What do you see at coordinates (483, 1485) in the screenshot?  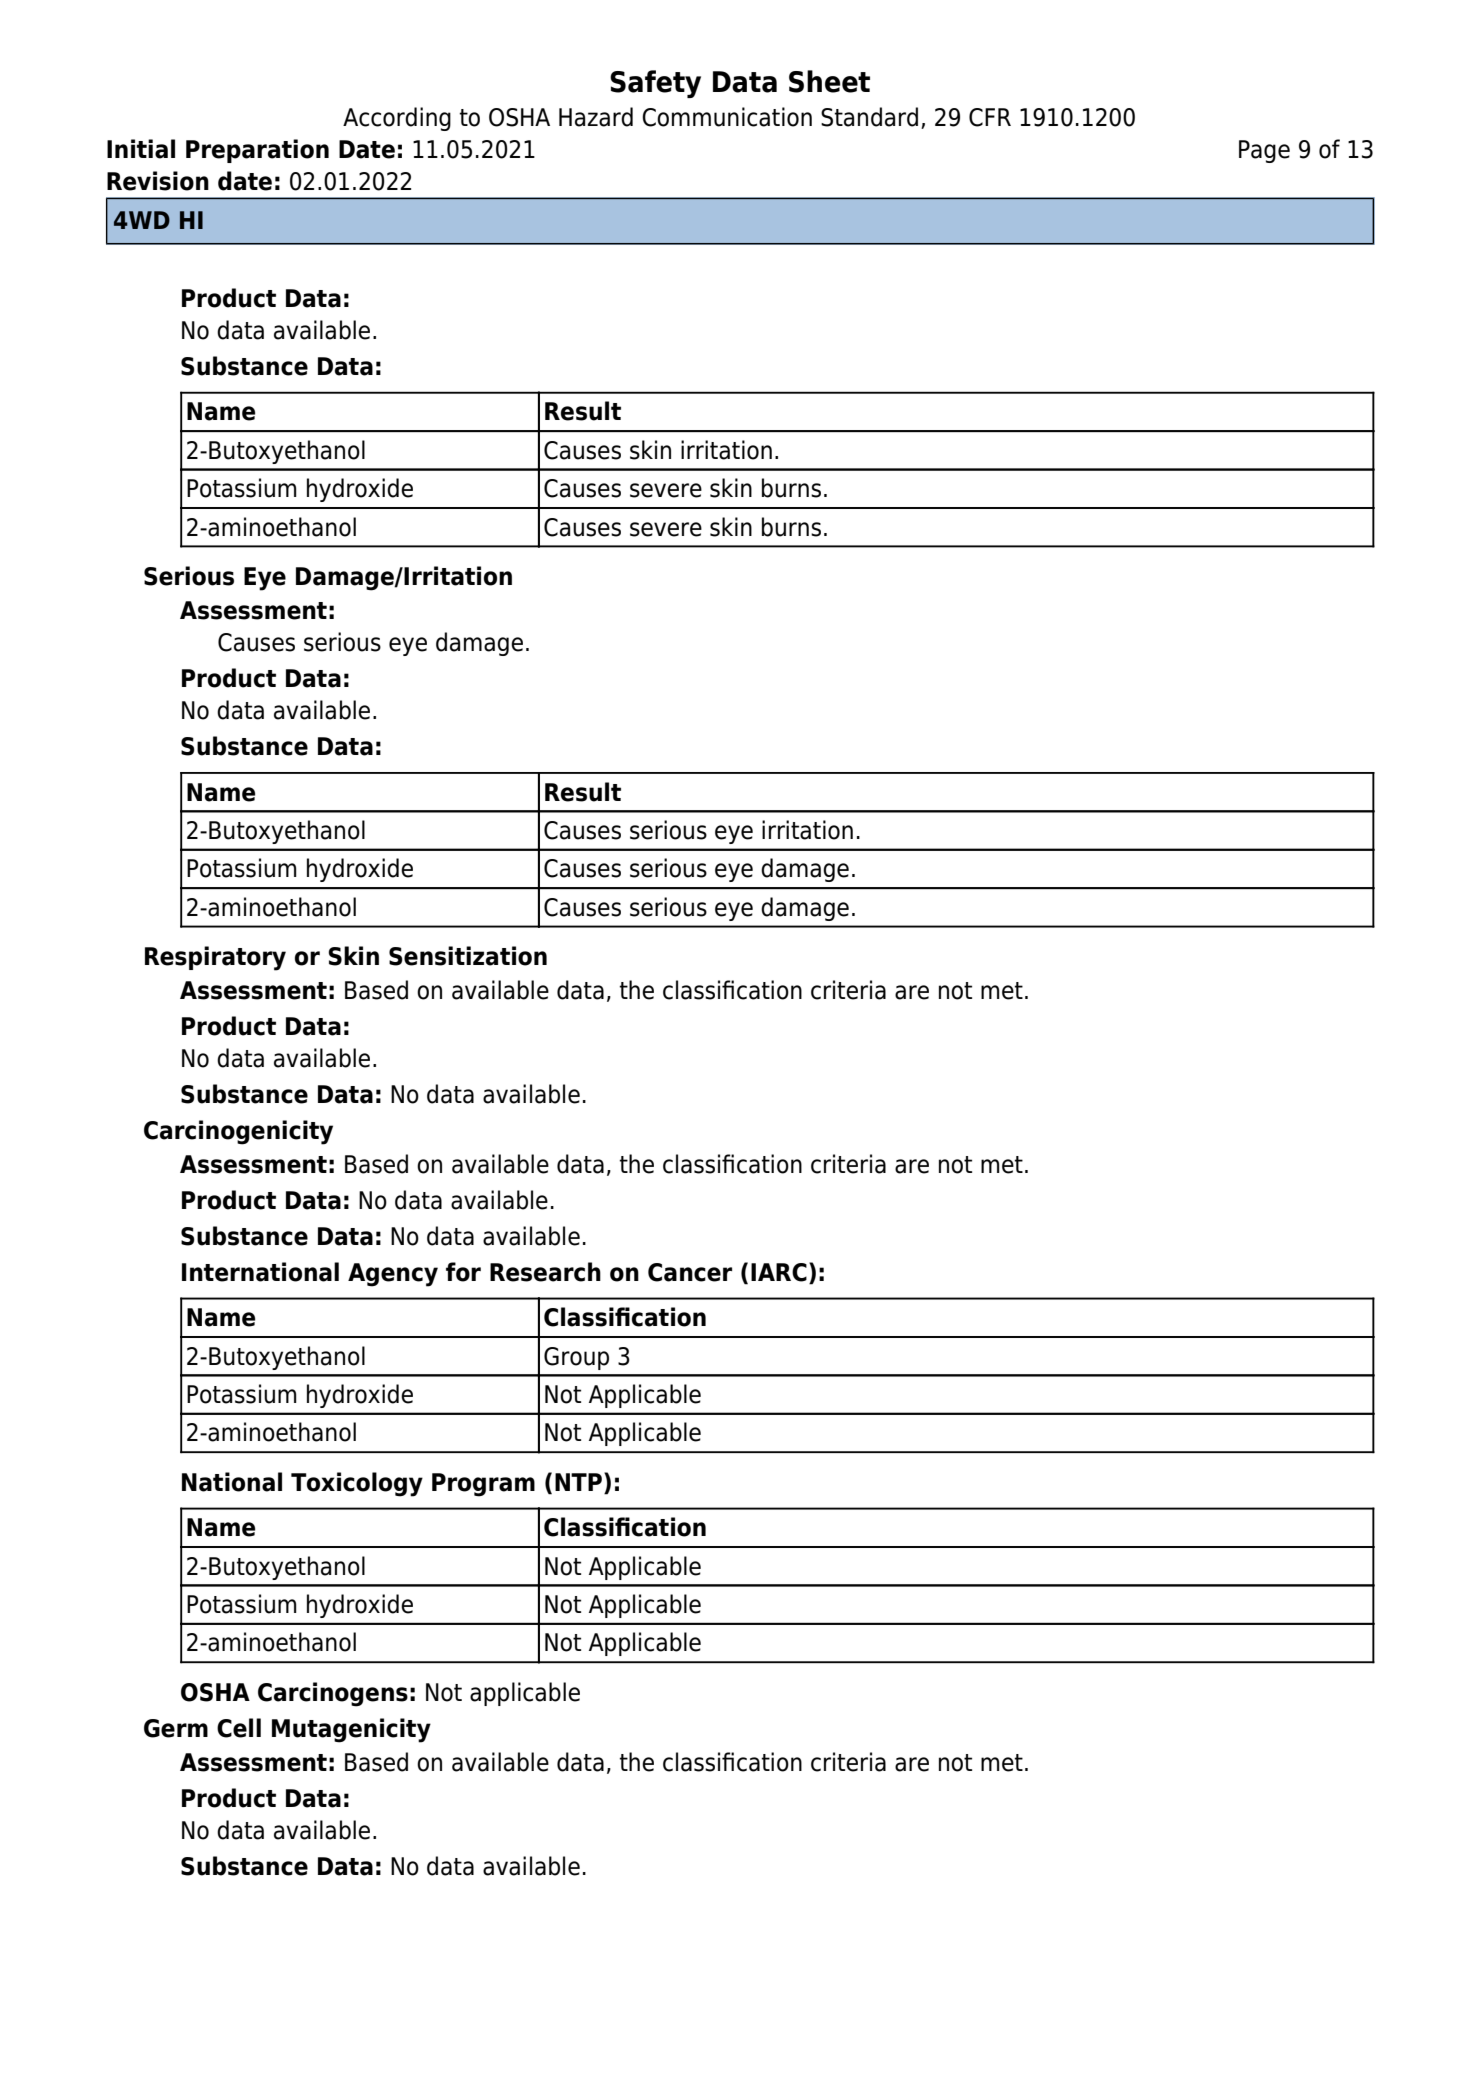 I see `Program` at bounding box center [483, 1485].
